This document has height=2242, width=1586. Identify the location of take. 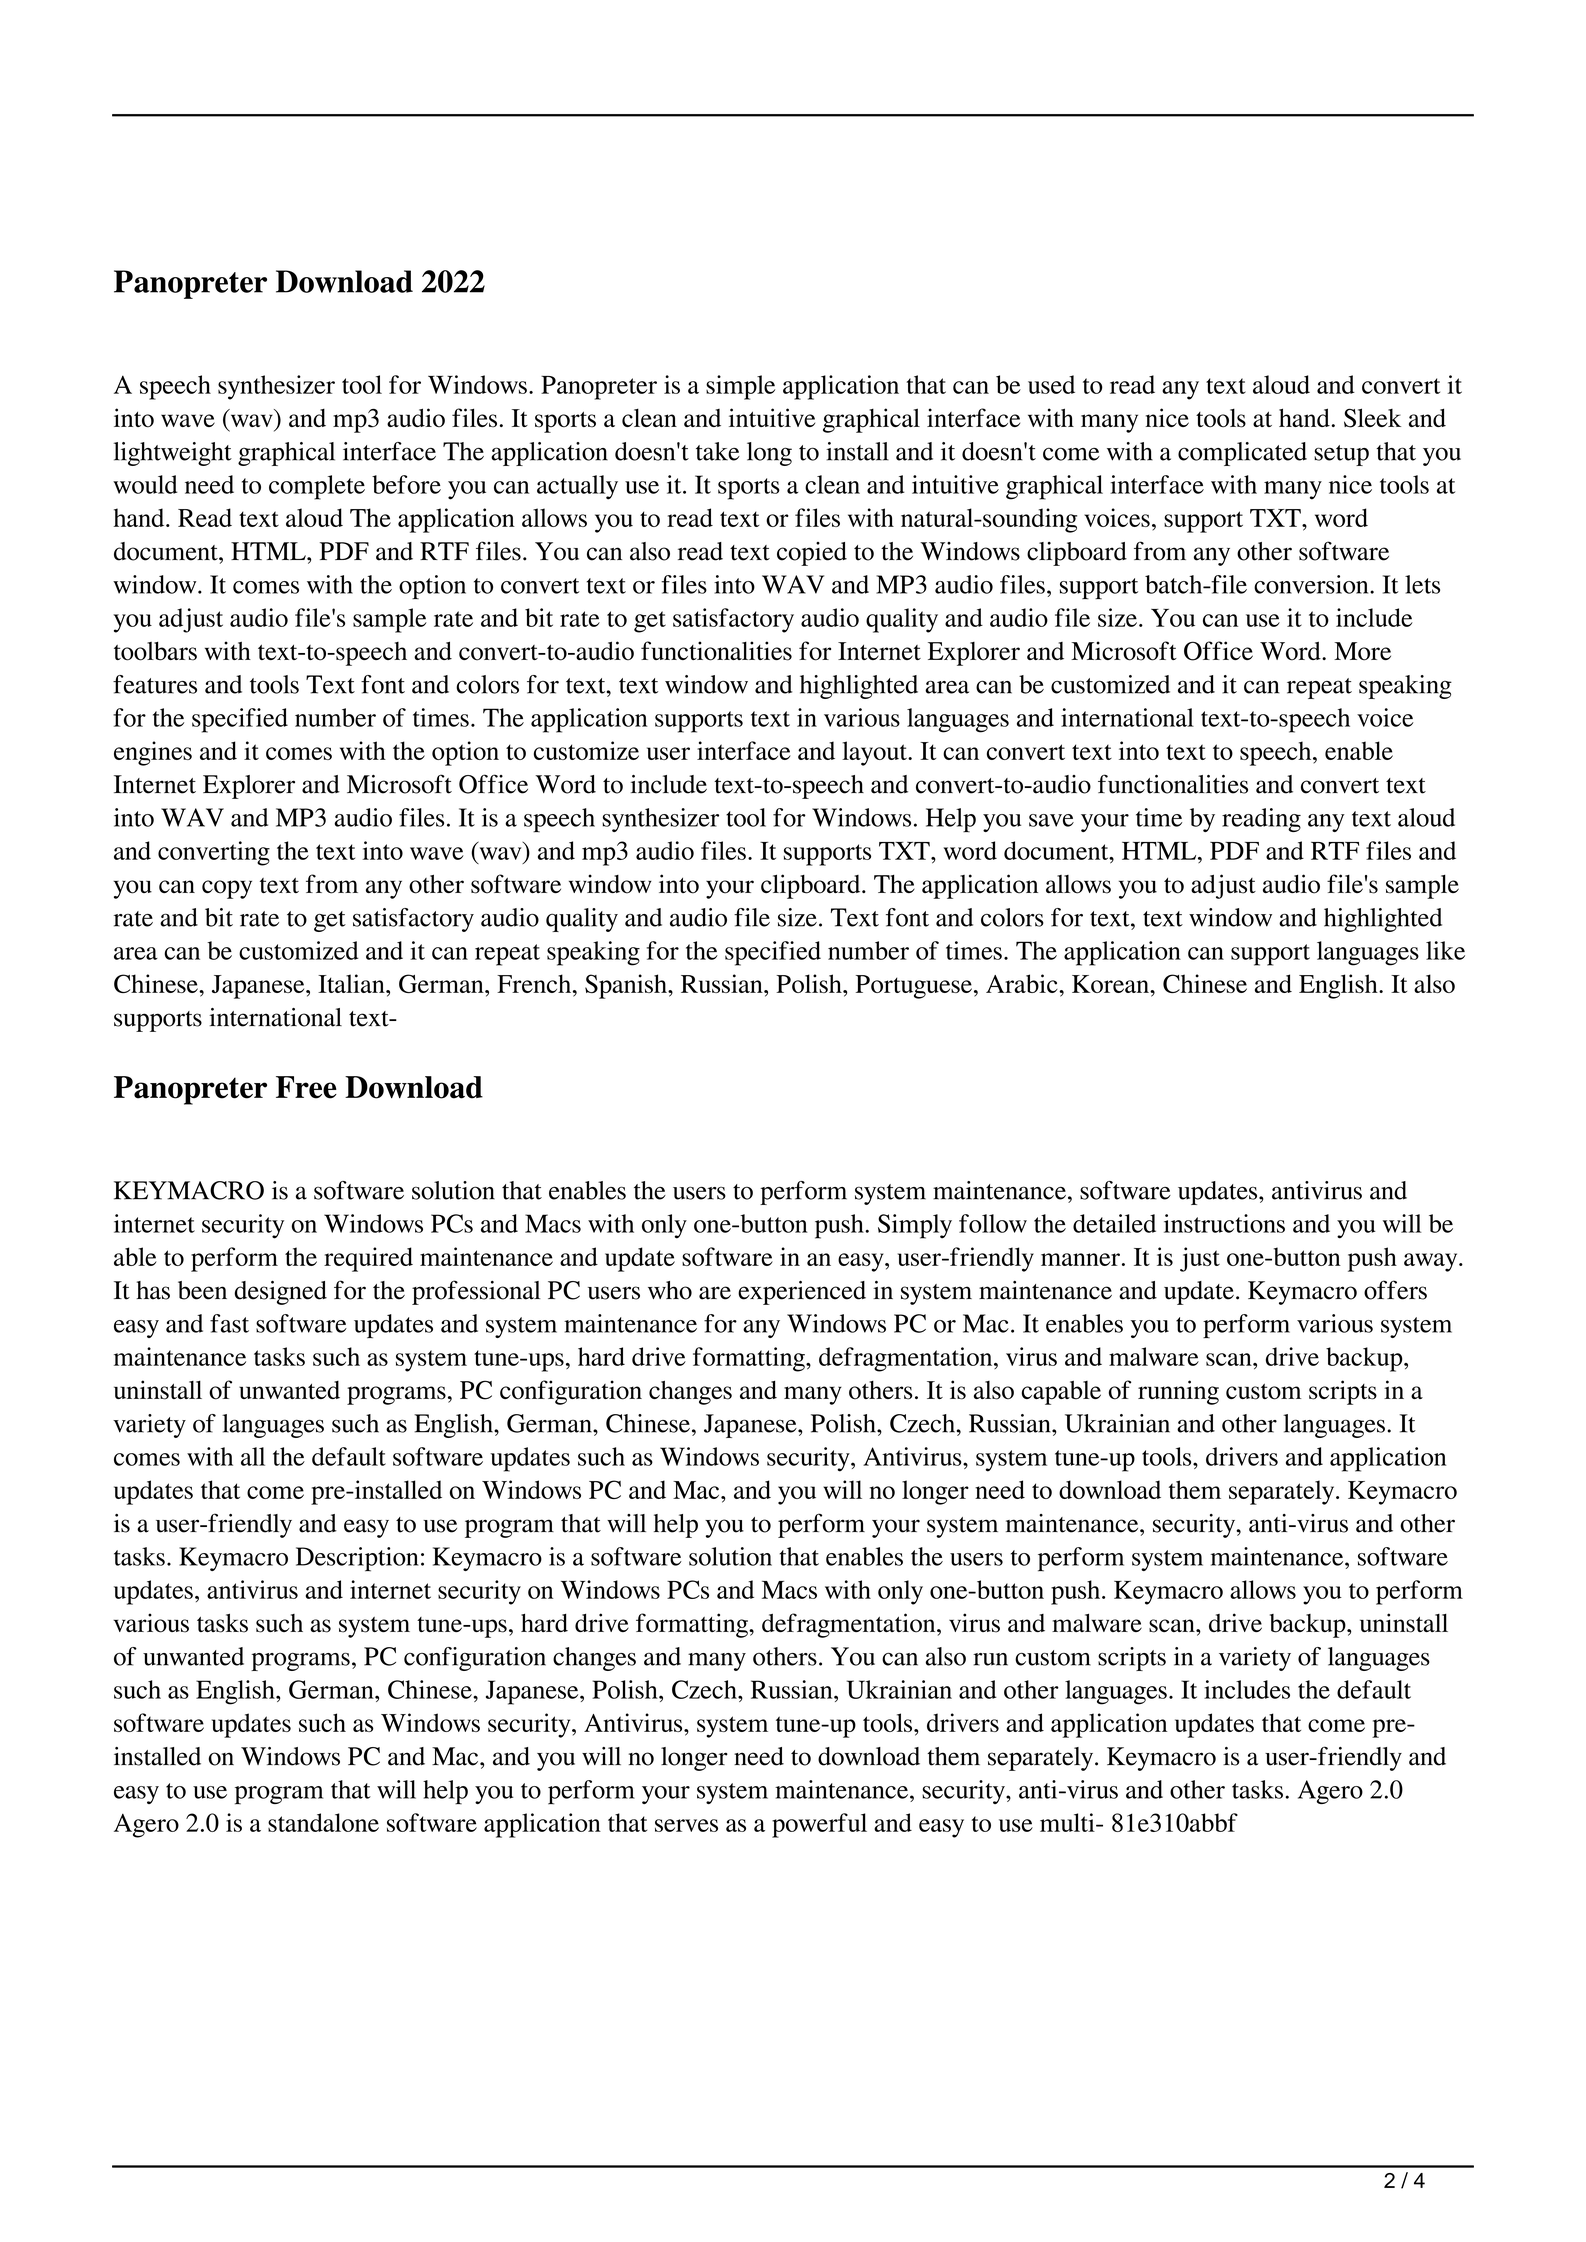
(718, 451).
